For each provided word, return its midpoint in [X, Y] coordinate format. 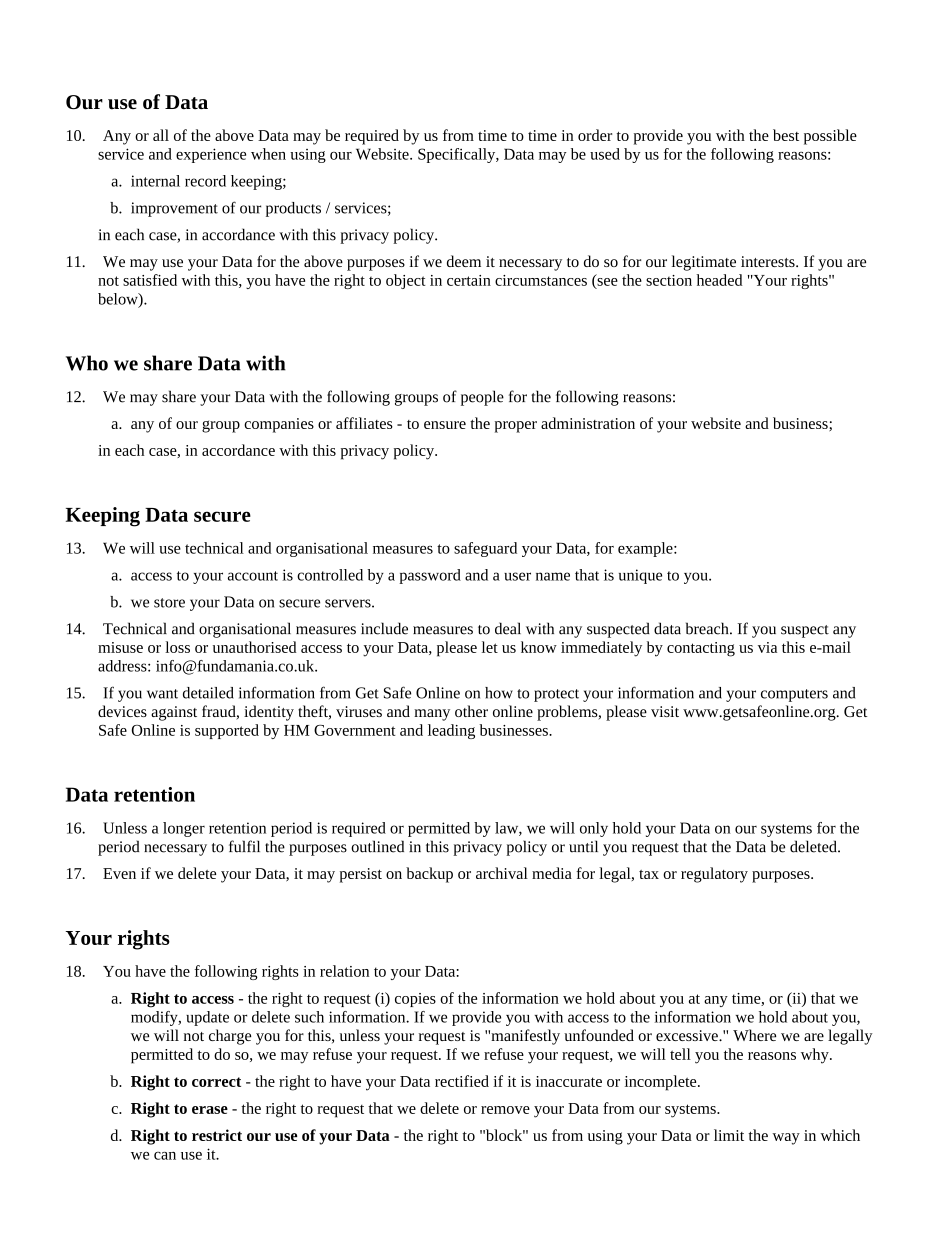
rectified [462, 1081]
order [595, 135]
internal [155, 181]
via [767, 647]
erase [210, 1110]
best [786, 135]
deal [508, 628]
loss [177, 647]
